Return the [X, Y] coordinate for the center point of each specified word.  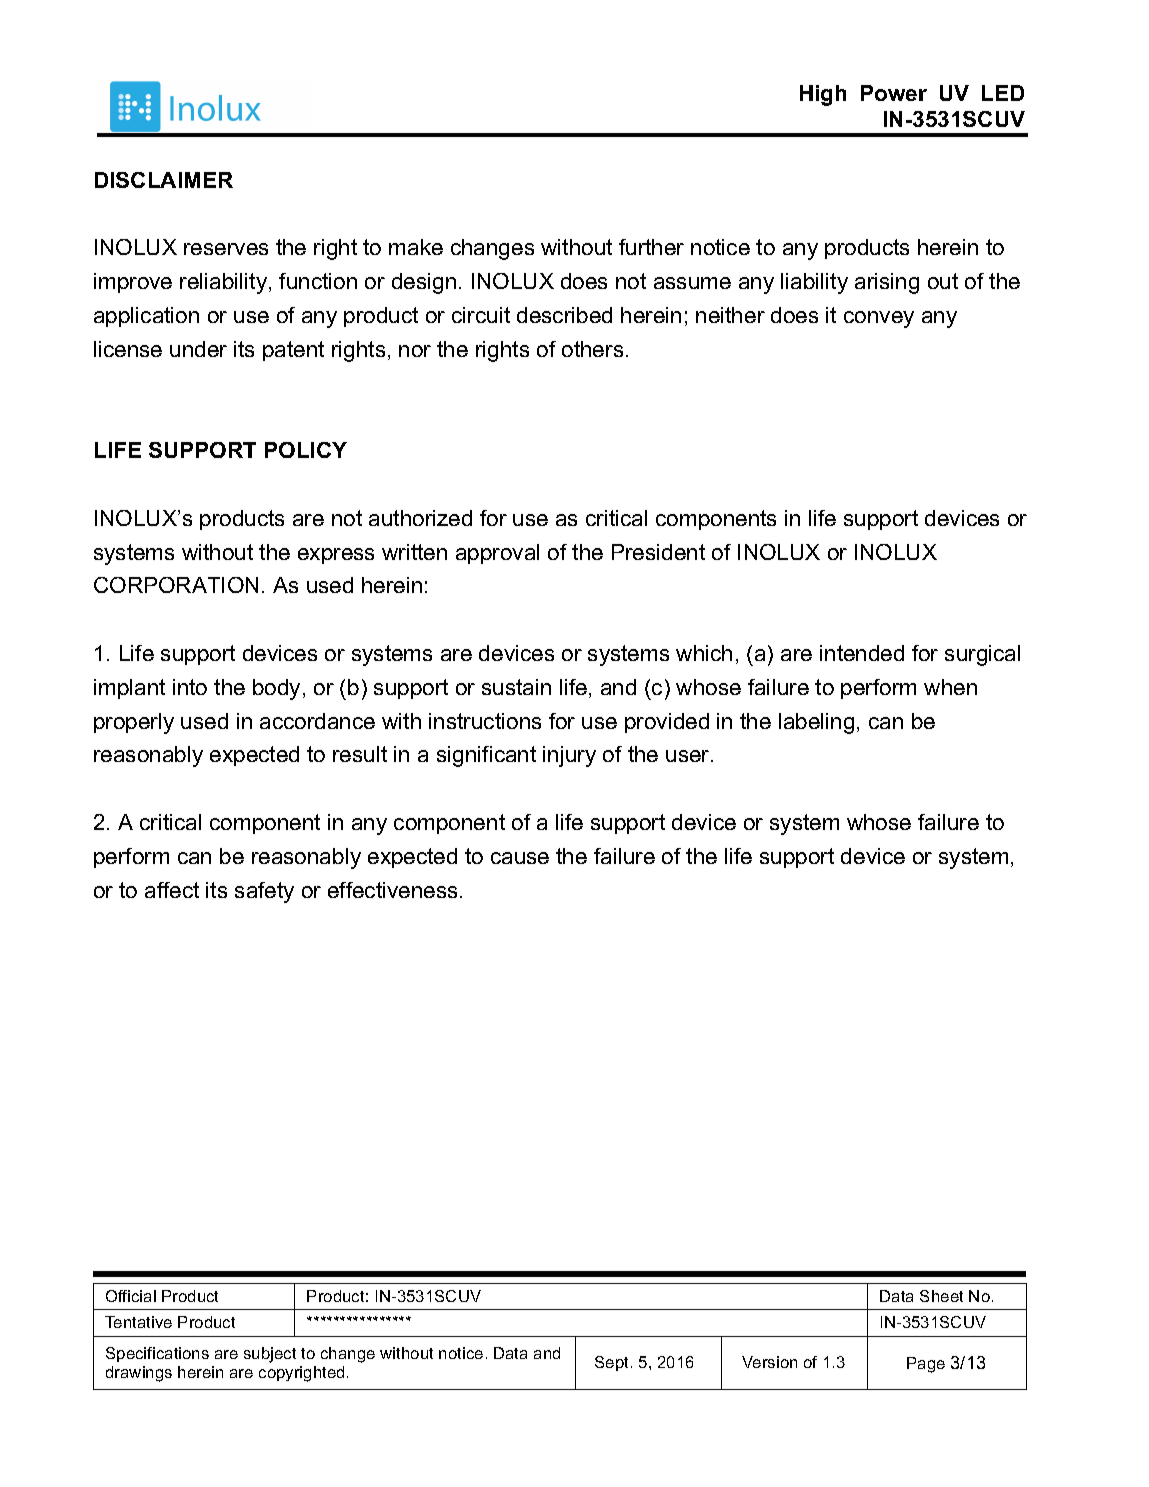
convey [879, 319]
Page [926, 1365]
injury [569, 756]
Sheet [941, 1296]
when [950, 687]
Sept [613, 1363]
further [651, 247]
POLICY [306, 450]
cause [520, 858]
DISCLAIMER [164, 180]
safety [264, 892]
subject [270, 1355]
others [592, 349]
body [276, 689]
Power [894, 93]
